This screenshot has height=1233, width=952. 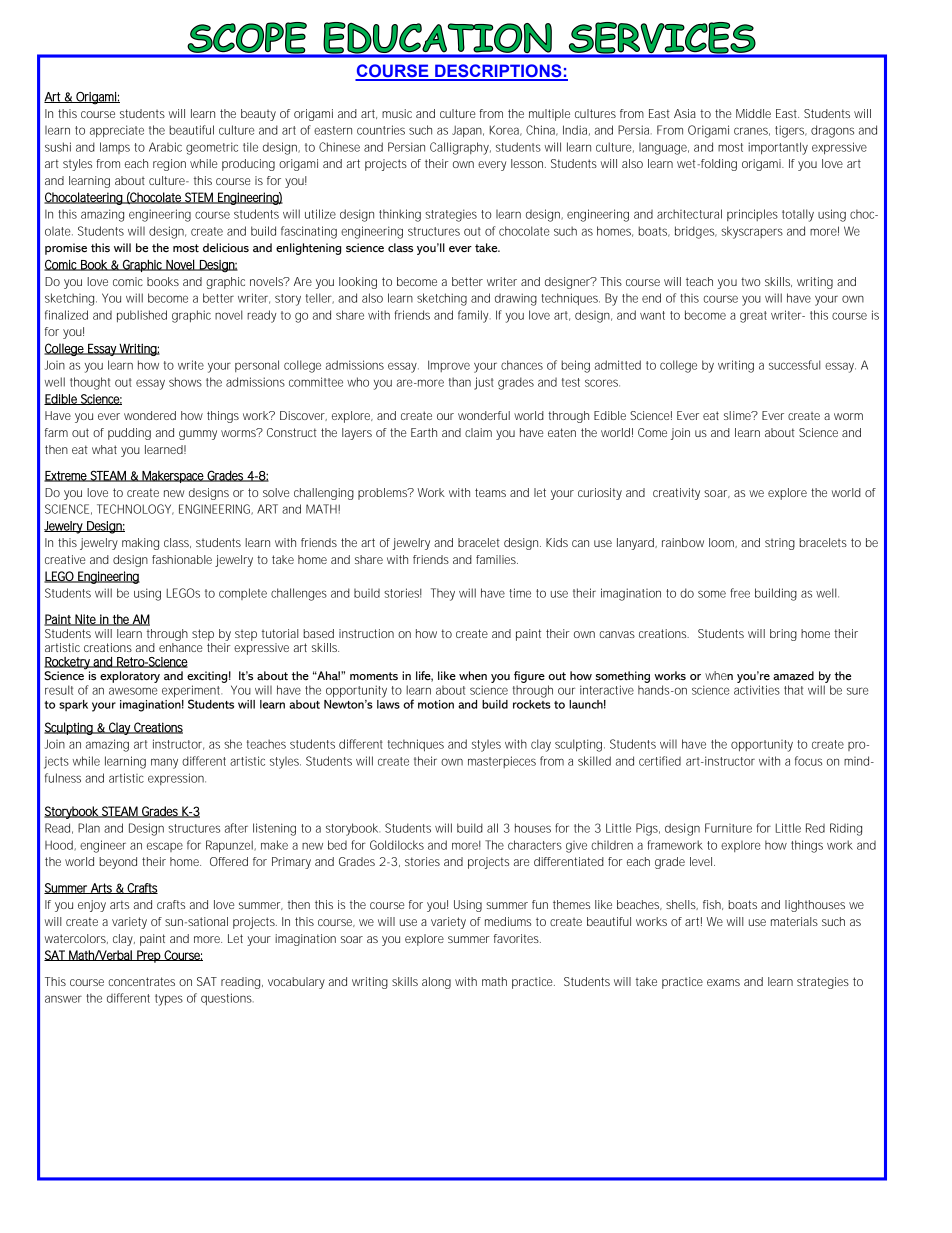 What do you see at coordinates (753, 113) in the screenshot?
I see `Middle` at bounding box center [753, 113].
